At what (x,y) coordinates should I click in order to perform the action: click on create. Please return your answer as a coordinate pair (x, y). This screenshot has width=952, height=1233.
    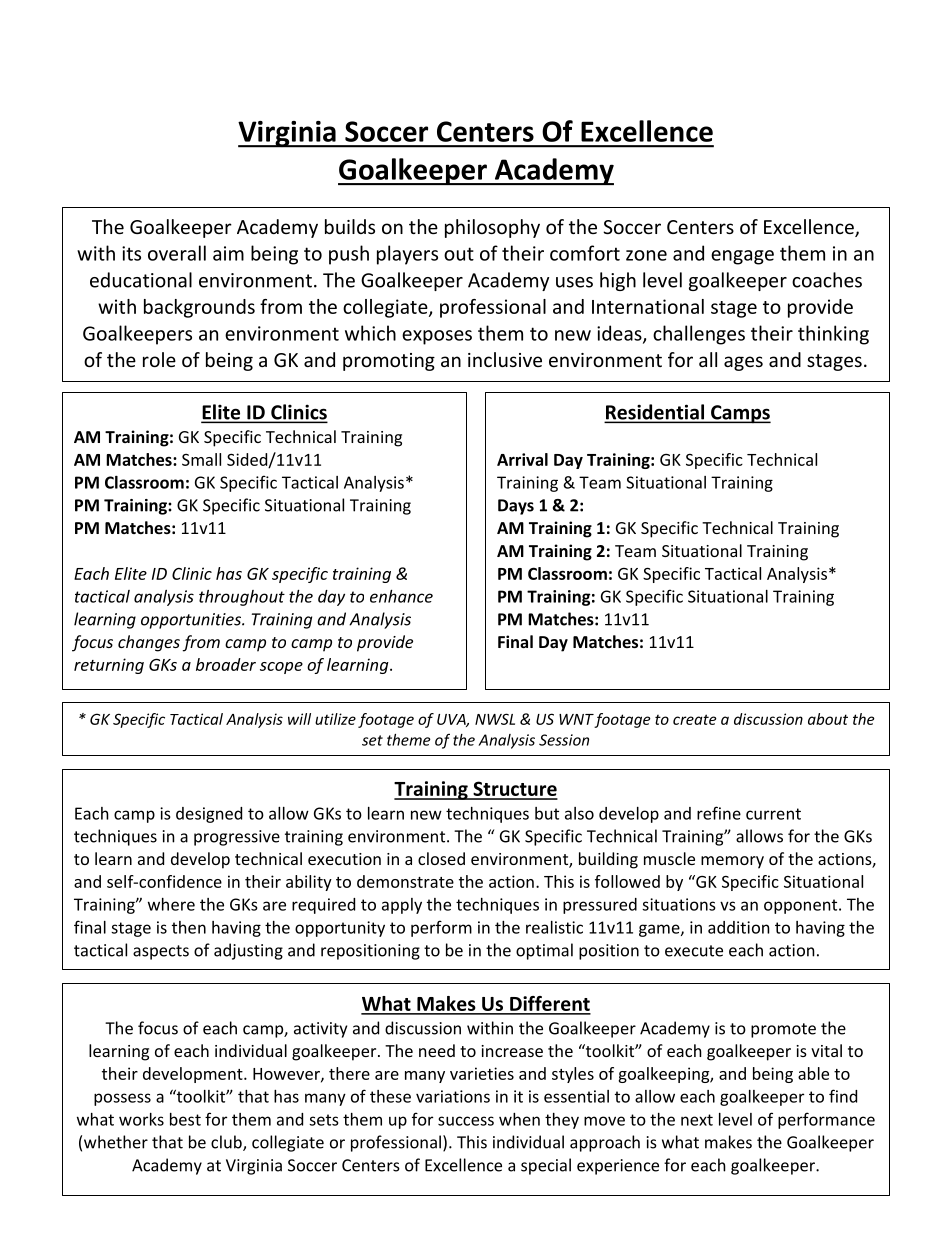
    Looking at the image, I should click on (695, 719).
